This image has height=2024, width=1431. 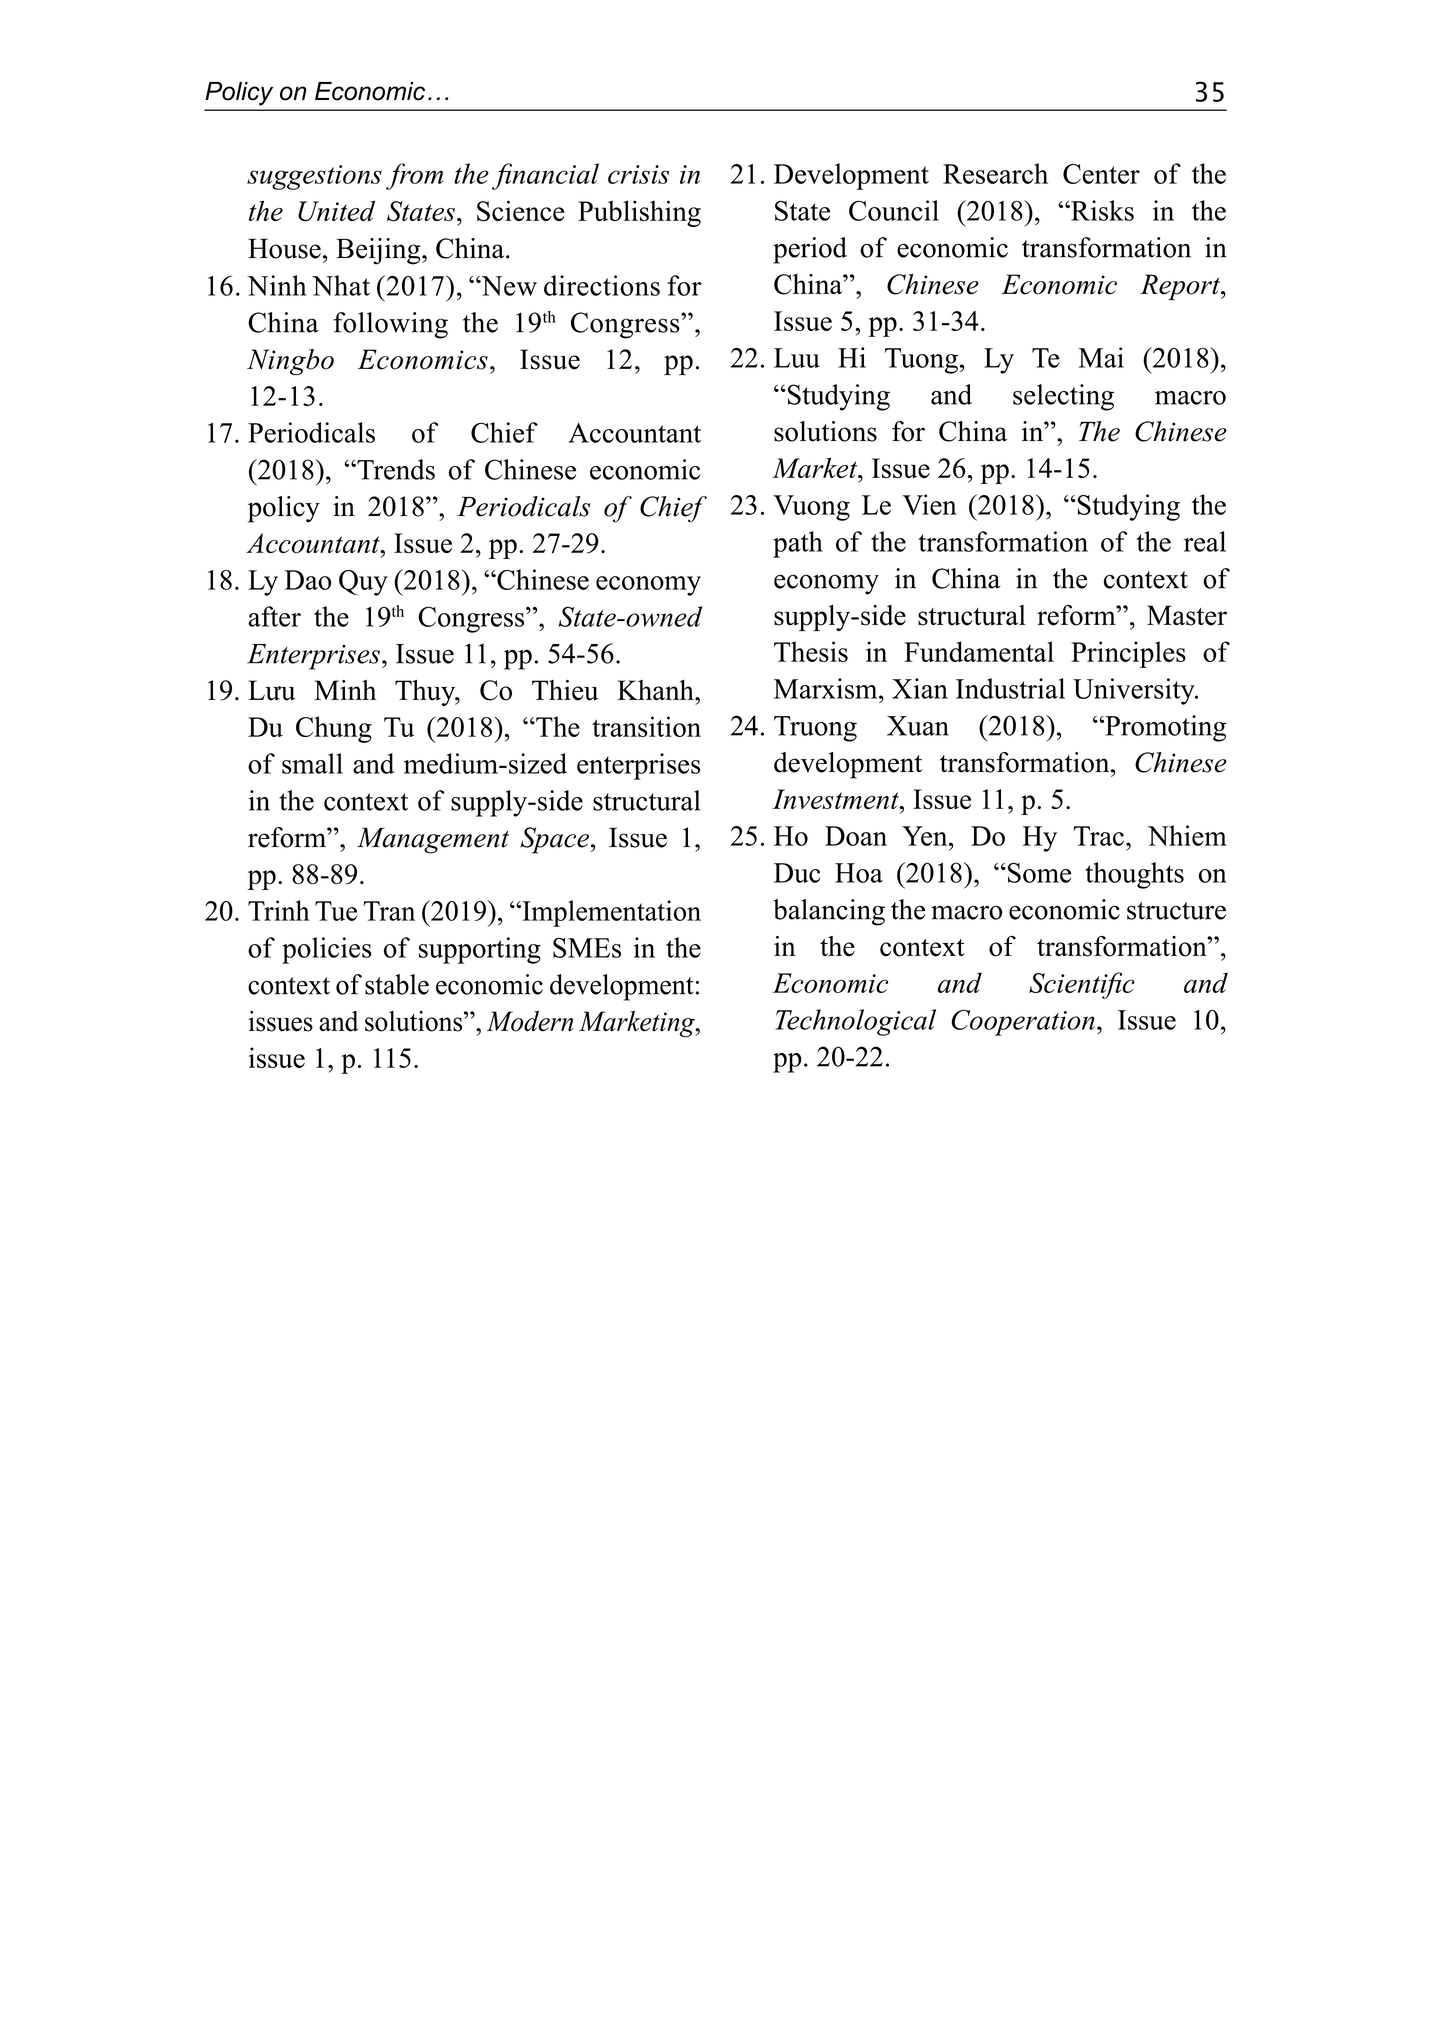 I want to click on Master, so click(x=1187, y=615).
